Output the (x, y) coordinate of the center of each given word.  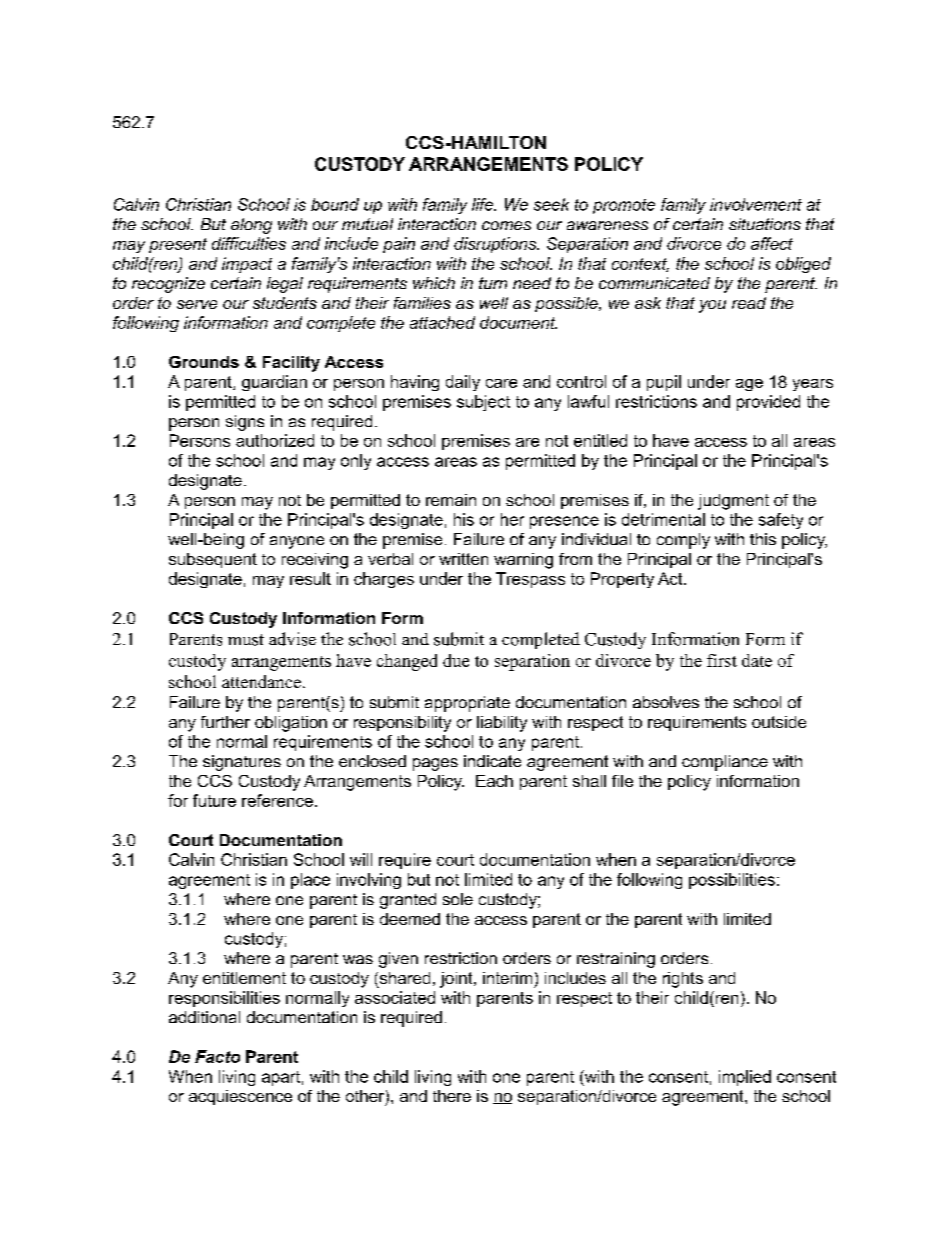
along (251, 226)
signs (245, 423)
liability (502, 724)
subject (483, 403)
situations (765, 224)
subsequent (213, 560)
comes (506, 225)
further (225, 722)
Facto (217, 1056)
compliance (725, 763)
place (310, 881)
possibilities (732, 881)
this (763, 539)
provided (768, 403)
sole (458, 899)
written (463, 559)
